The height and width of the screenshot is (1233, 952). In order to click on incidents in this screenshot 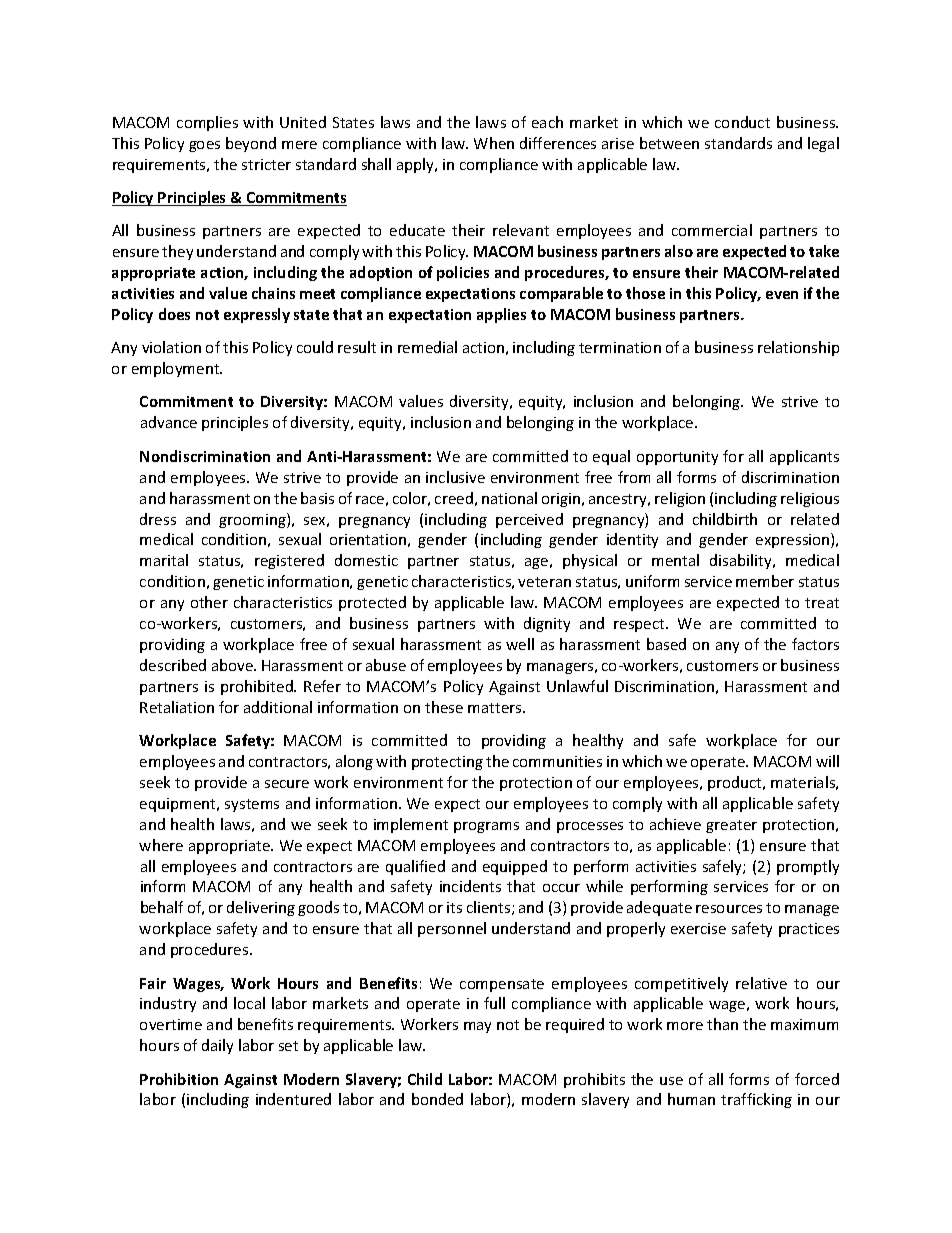, I will do `click(470, 886)`.
